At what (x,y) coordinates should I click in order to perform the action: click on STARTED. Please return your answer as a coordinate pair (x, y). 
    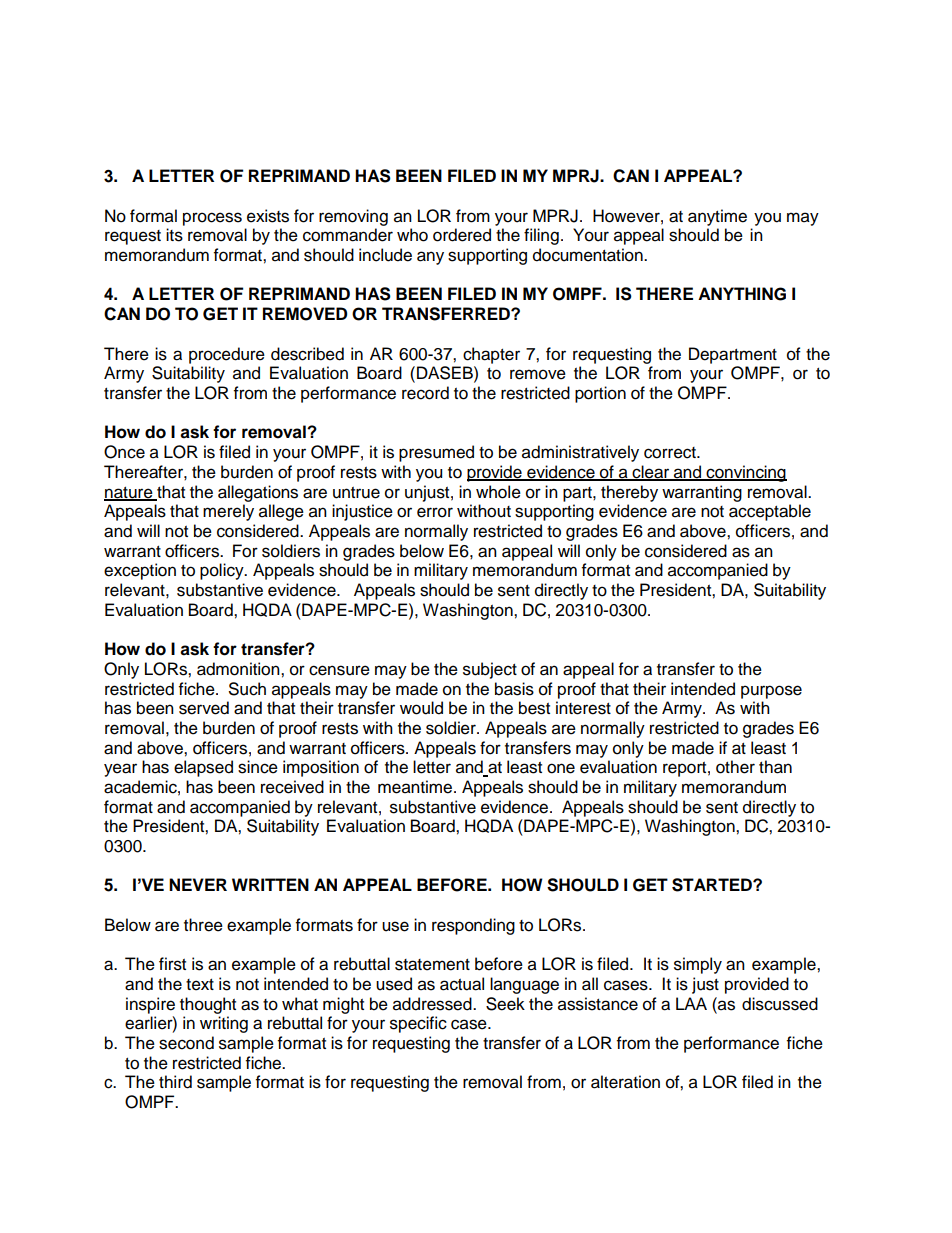
    Looking at the image, I should click on (713, 885).
